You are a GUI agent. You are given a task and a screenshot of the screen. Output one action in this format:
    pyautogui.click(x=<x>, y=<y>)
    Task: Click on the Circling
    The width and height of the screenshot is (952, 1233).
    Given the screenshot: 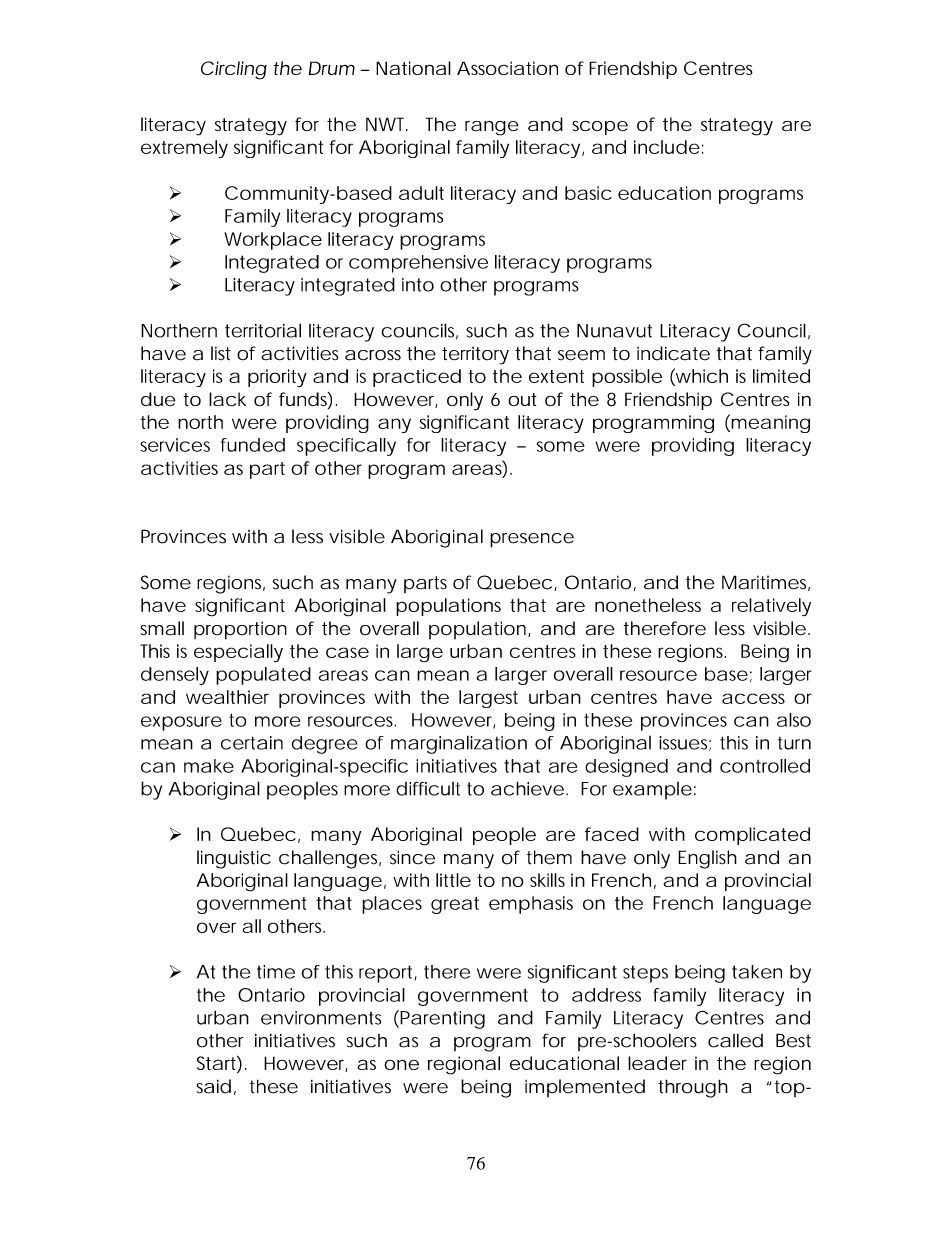 What is the action you would take?
    pyautogui.click(x=234, y=70)
